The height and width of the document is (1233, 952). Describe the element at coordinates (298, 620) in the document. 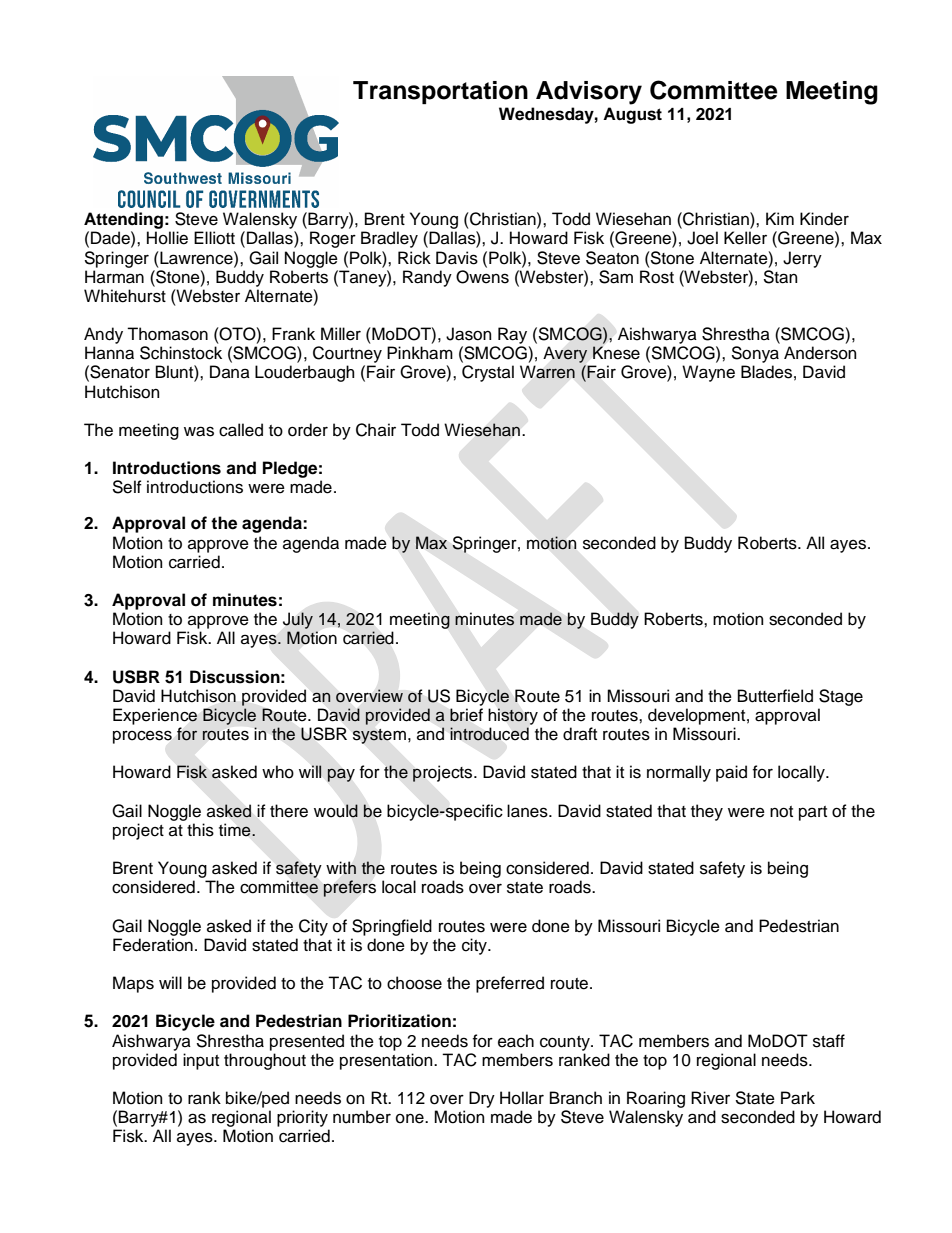

I see `July` at that location.
